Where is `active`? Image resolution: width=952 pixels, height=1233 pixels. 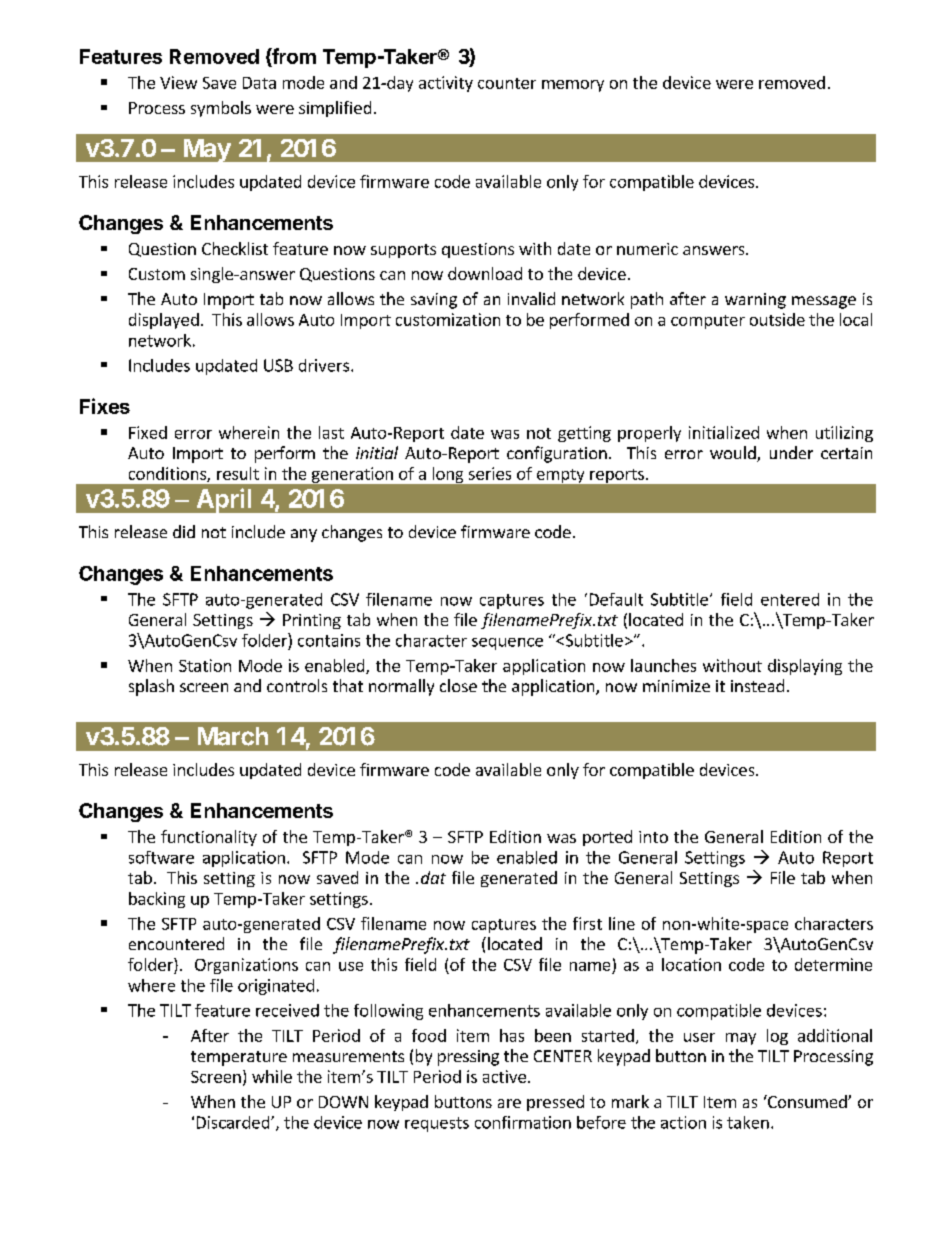
active is located at coordinates (504, 1076).
